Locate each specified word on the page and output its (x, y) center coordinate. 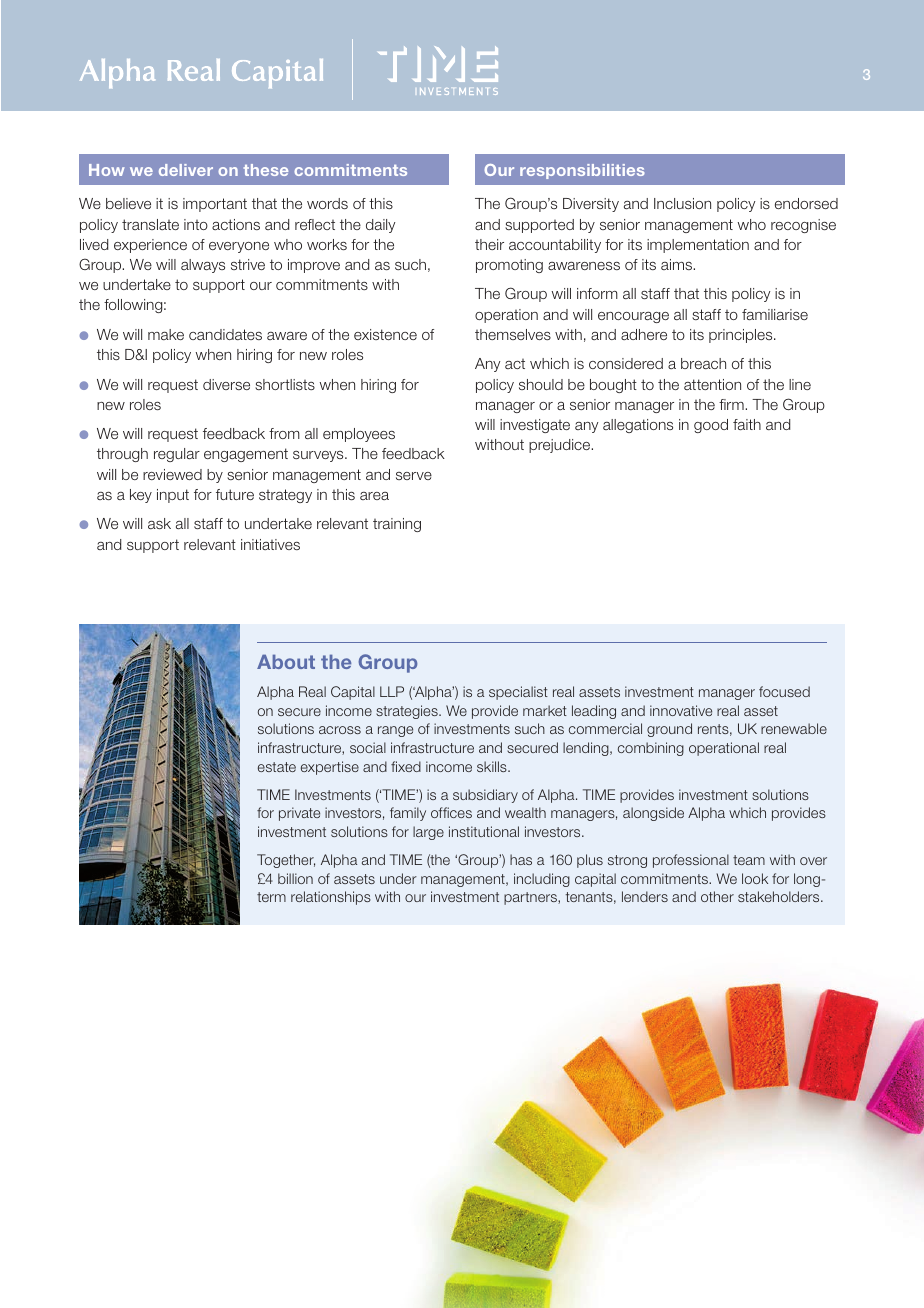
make (166, 334)
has (521, 859)
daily (380, 226)
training (397, 525)
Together (286, 861)
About (286, 661)
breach (703, 363)
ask (159, 523)
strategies (408, 712)
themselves (513, 334)
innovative (681, 710)
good (711, 426)
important (215, 205)
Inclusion (682, 203)
